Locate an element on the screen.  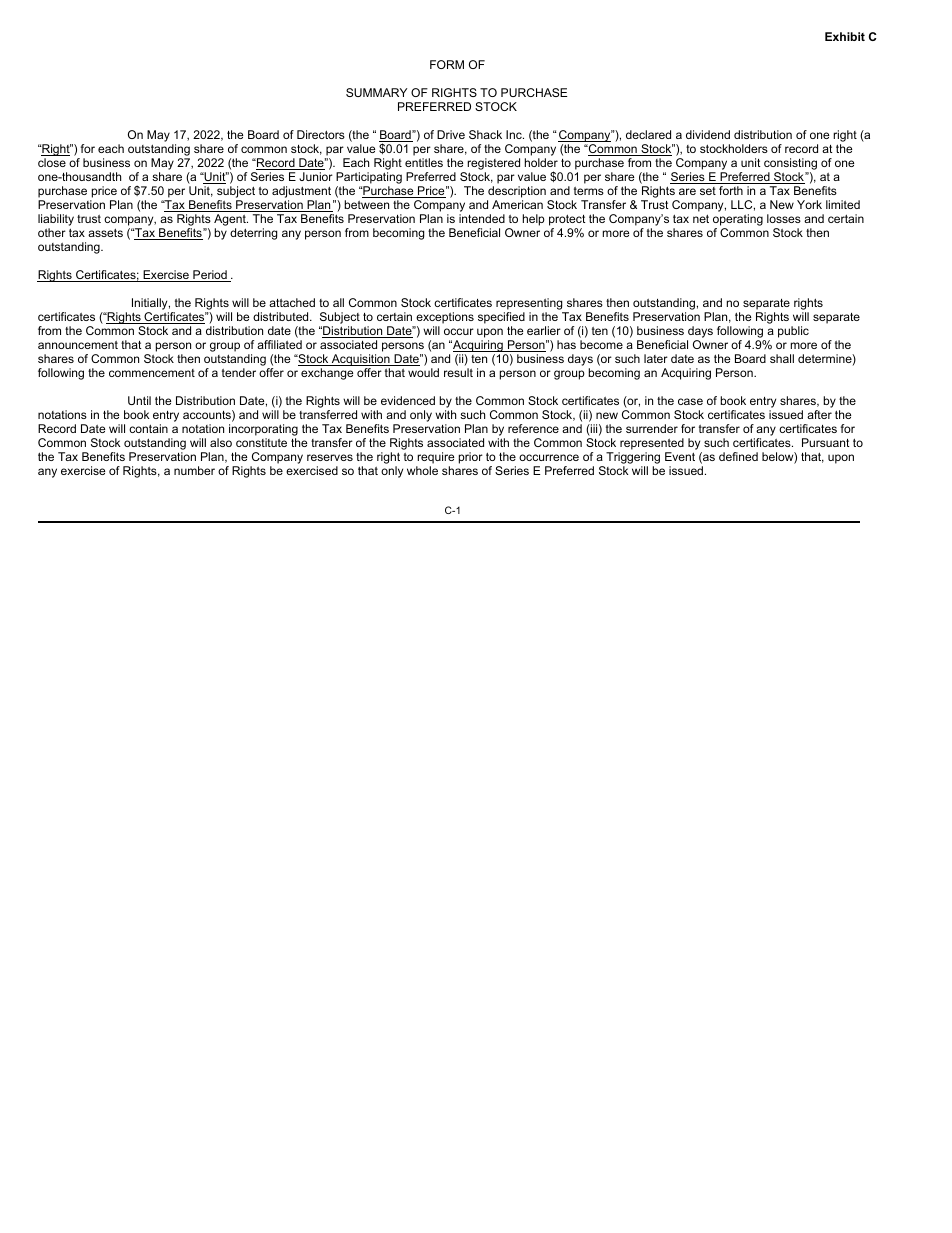
Exhibit is located at coordinates (845, 36).
